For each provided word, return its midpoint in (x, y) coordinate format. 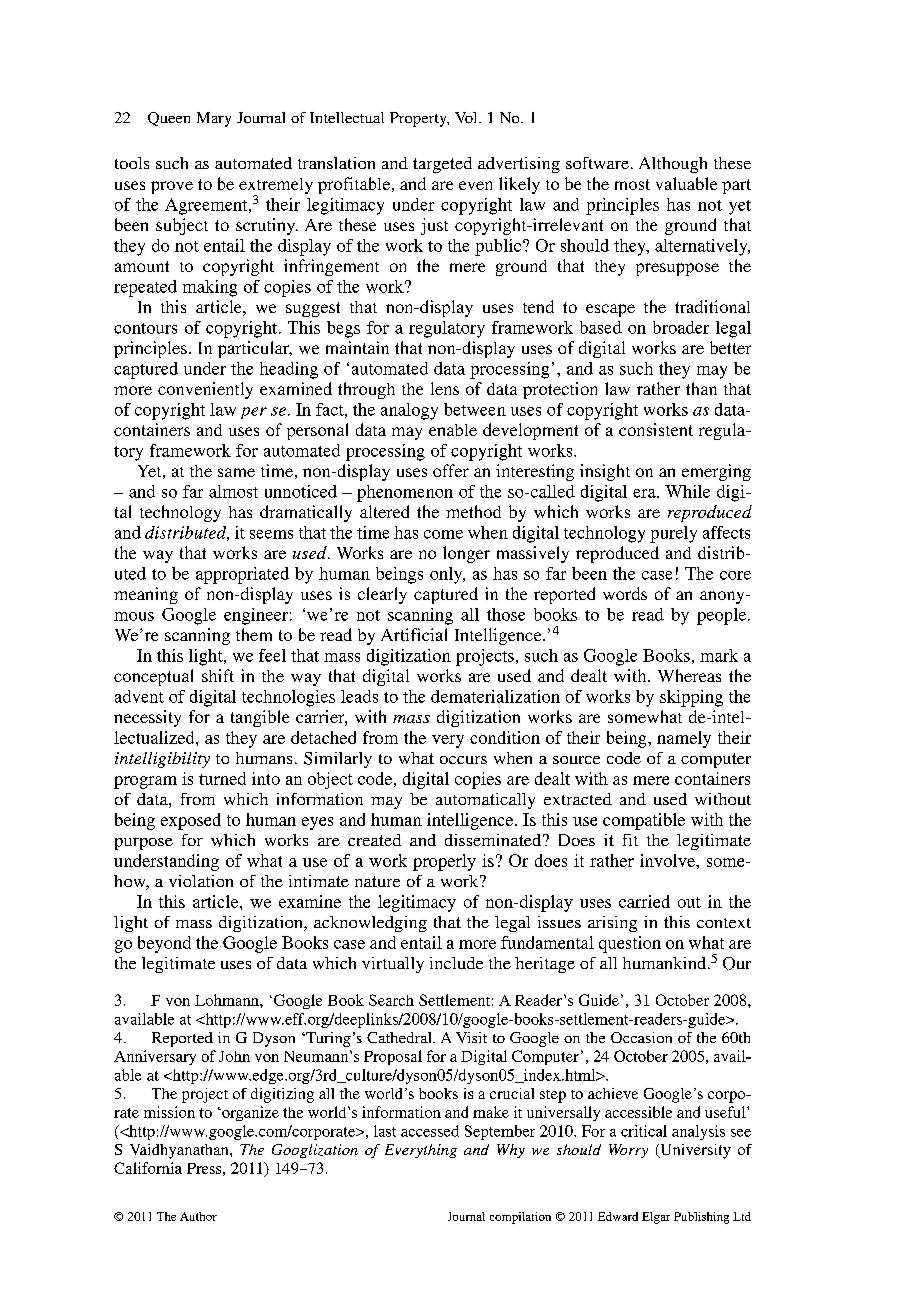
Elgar (656, 1218)
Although (673, 165)
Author (198, 1216)
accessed (430, 1131)
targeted (442, 165)
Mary (214, 119)
